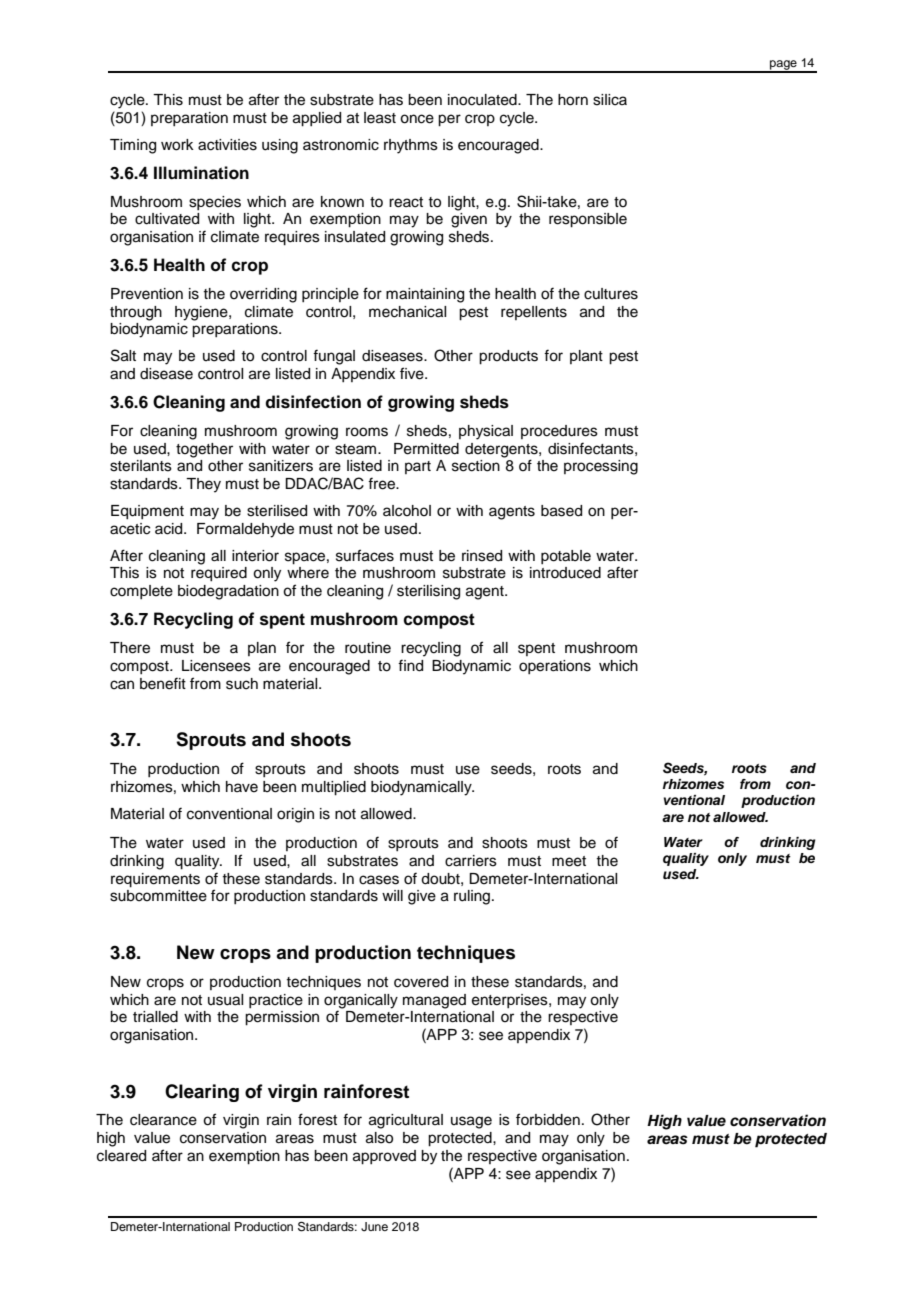 The width and height of the screenshot is (924, 1308). Describe the element at coordinates (204, 450) in the screenshot. I see `together` at that location.
